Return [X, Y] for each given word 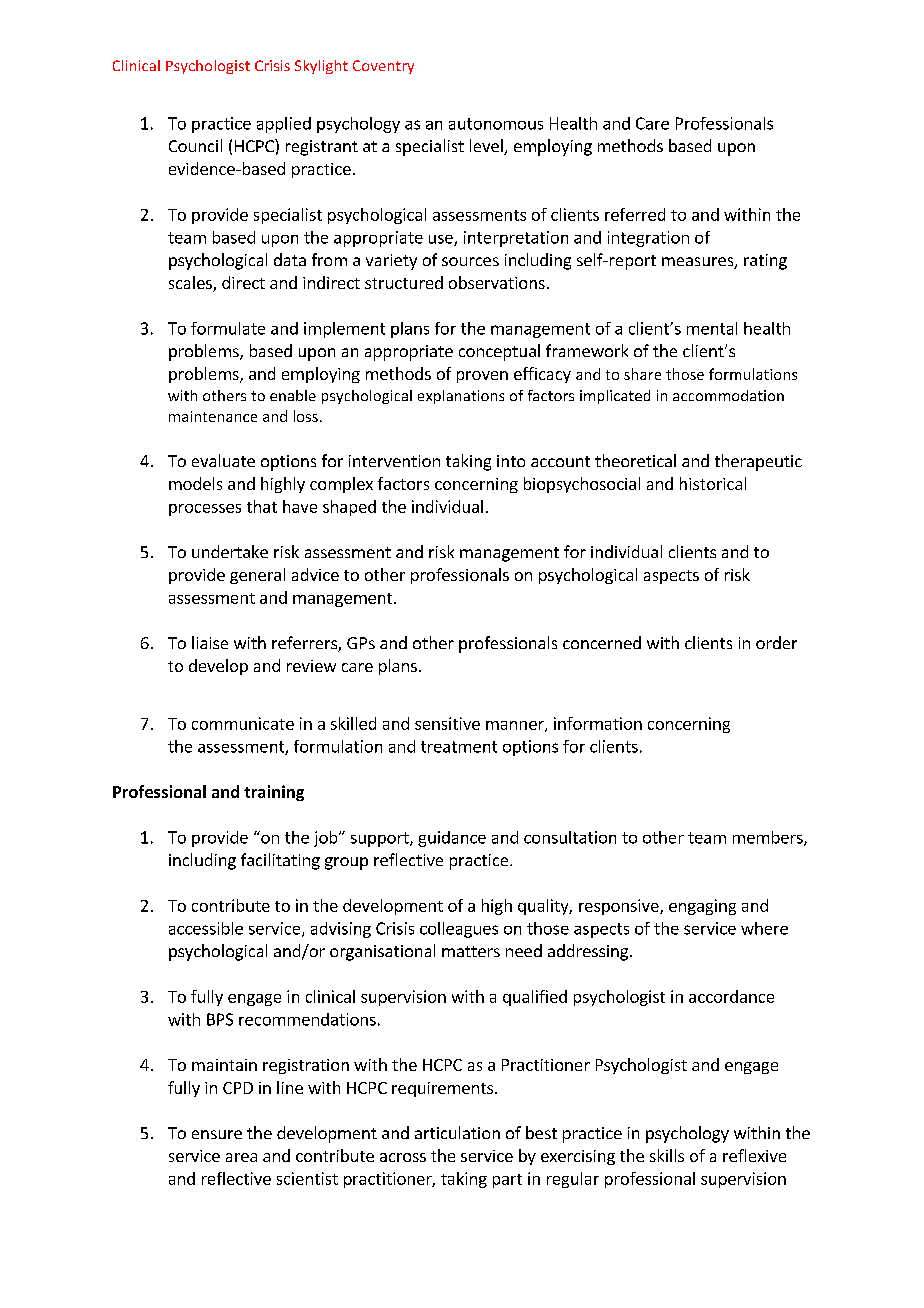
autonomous [496, 124]
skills [667, 1155]
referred [635, 214]
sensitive [447, 723]
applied [284, 125]
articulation [457, 1132]
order [776, 642]
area [241, 1157]
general [257, 576]
